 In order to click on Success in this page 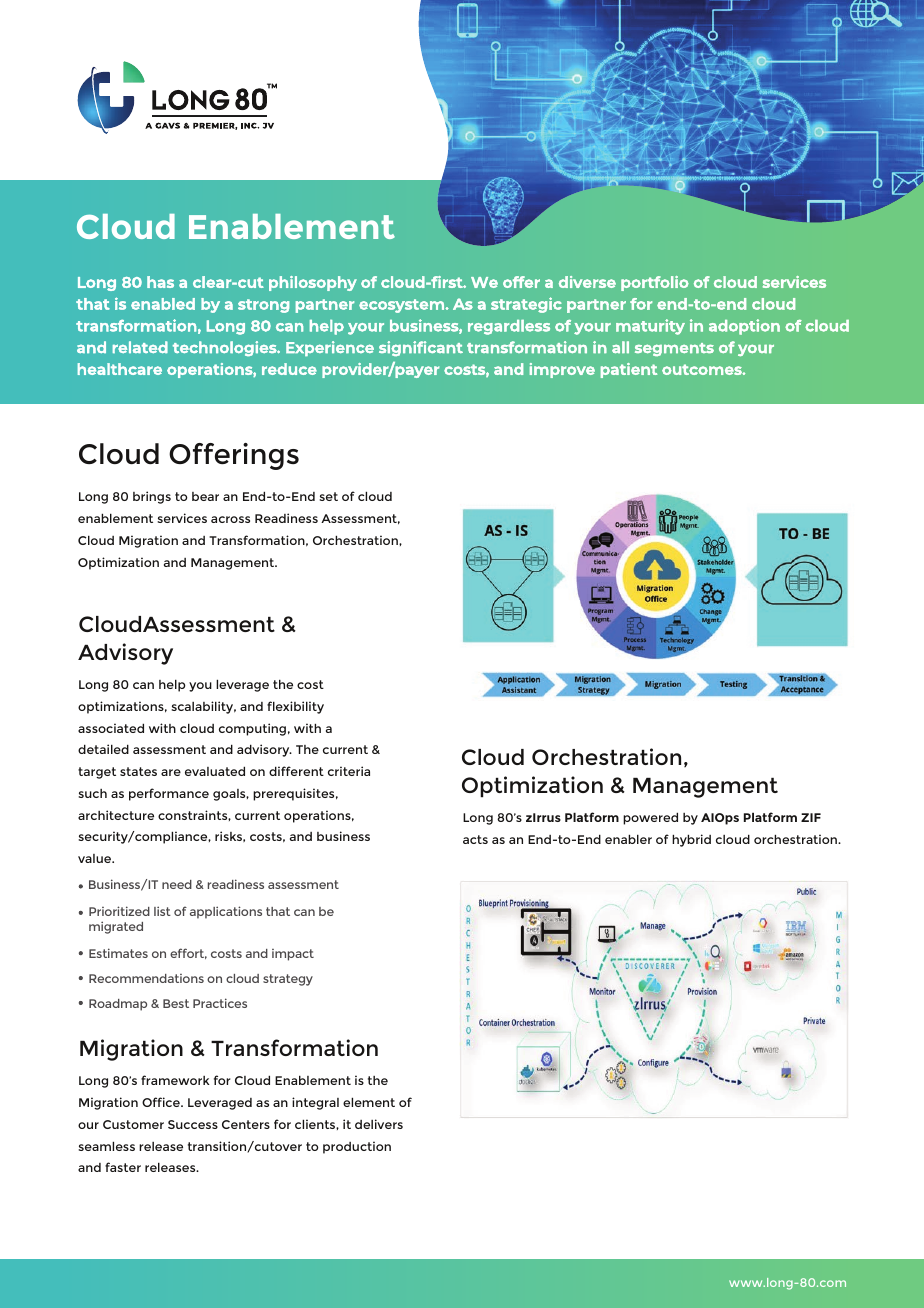, I will do `click(193, 1124)`.
